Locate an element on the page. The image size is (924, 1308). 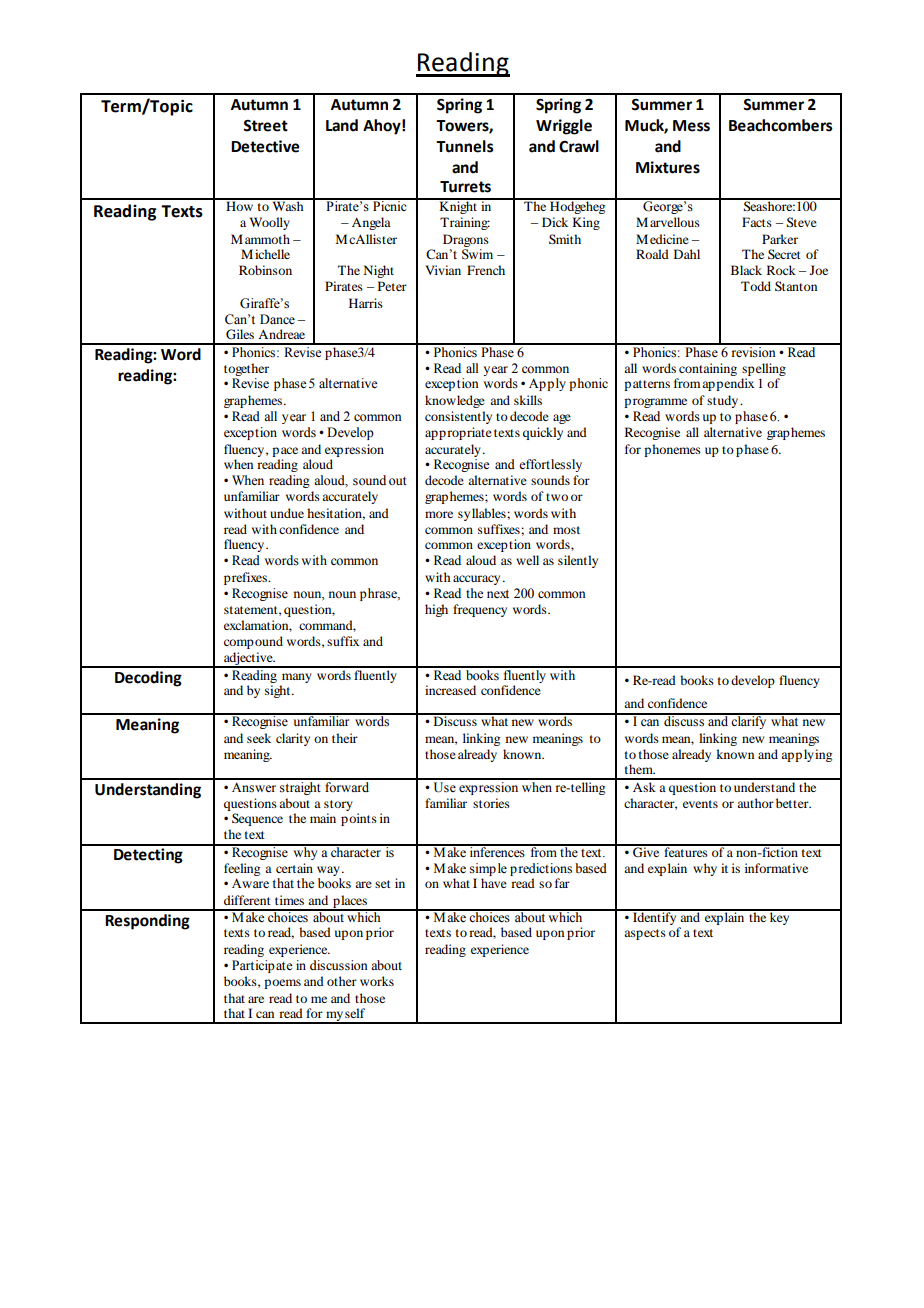
undue is located at coordinates (287, 513).
